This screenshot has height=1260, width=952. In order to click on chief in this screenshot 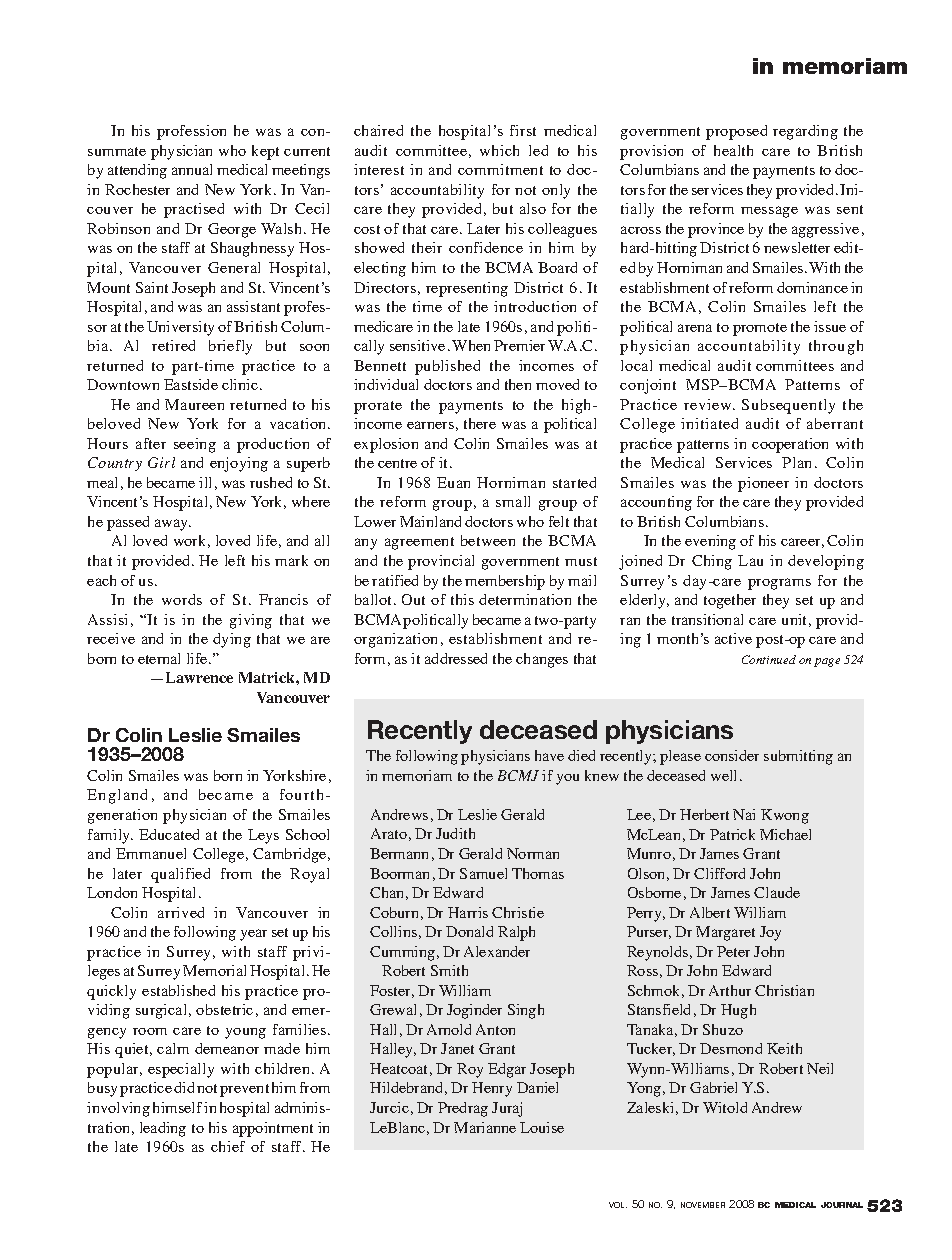, I will do `click(228, 1146)`.
